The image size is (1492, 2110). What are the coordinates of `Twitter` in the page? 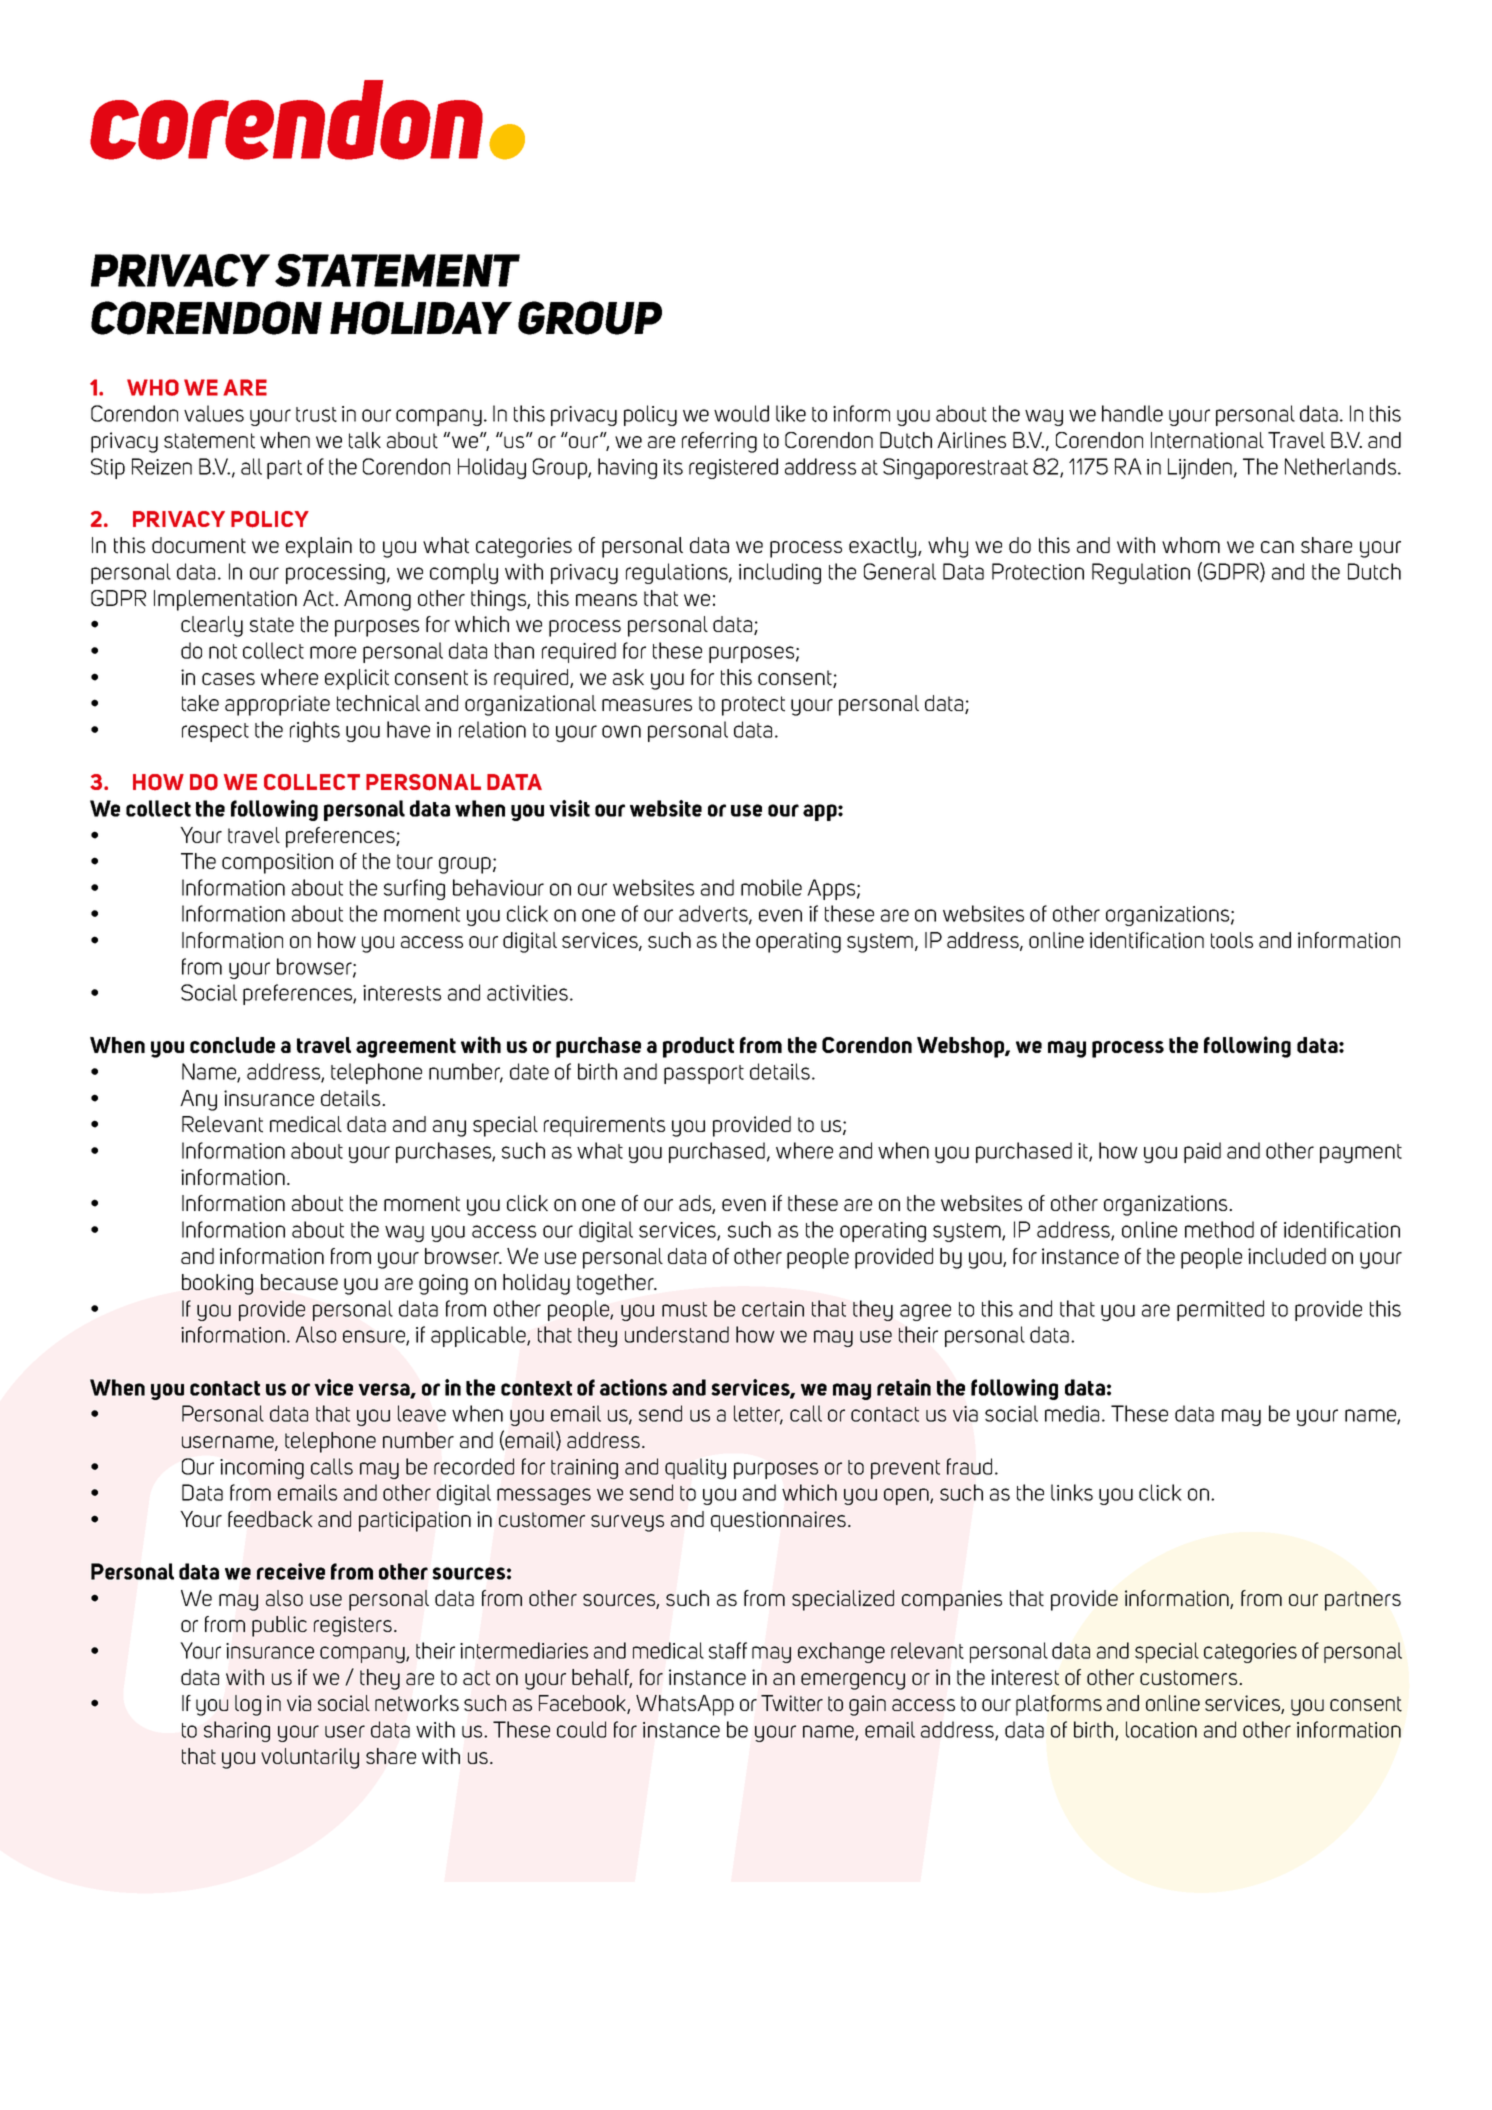 It's located at (792, 1703).
